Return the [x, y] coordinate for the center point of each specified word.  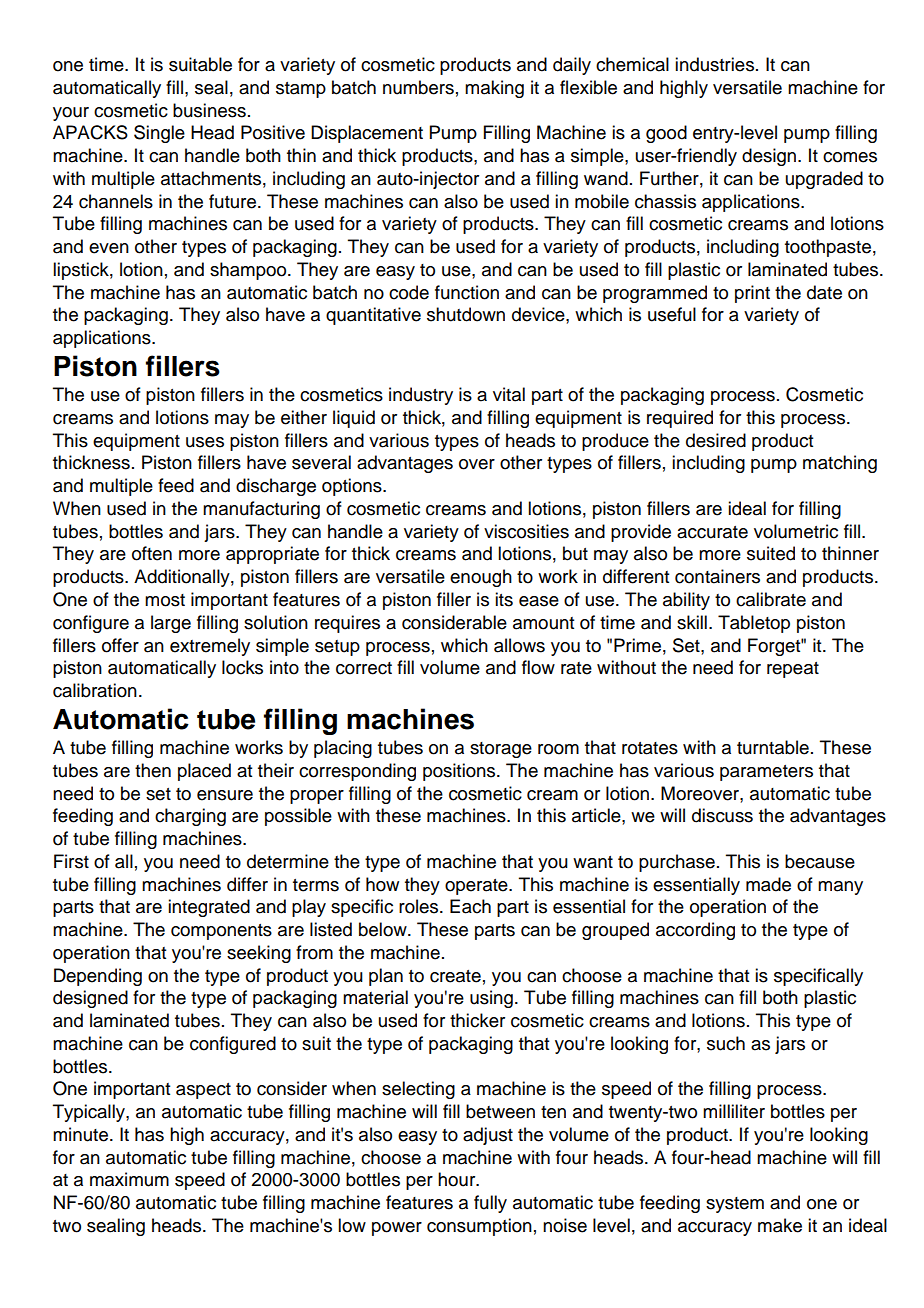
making [494, 89]
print [752, 294]
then [153, 770]
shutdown [466, 314]
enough [481, 578]
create [455, 976]
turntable [773, 747]
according [695, 931]
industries [714, 64]
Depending [98, 977]
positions [460, 772]
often [152, 553]
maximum [129, 1179]
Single [159, 134]
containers [717, 576]
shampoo [249, 271]
